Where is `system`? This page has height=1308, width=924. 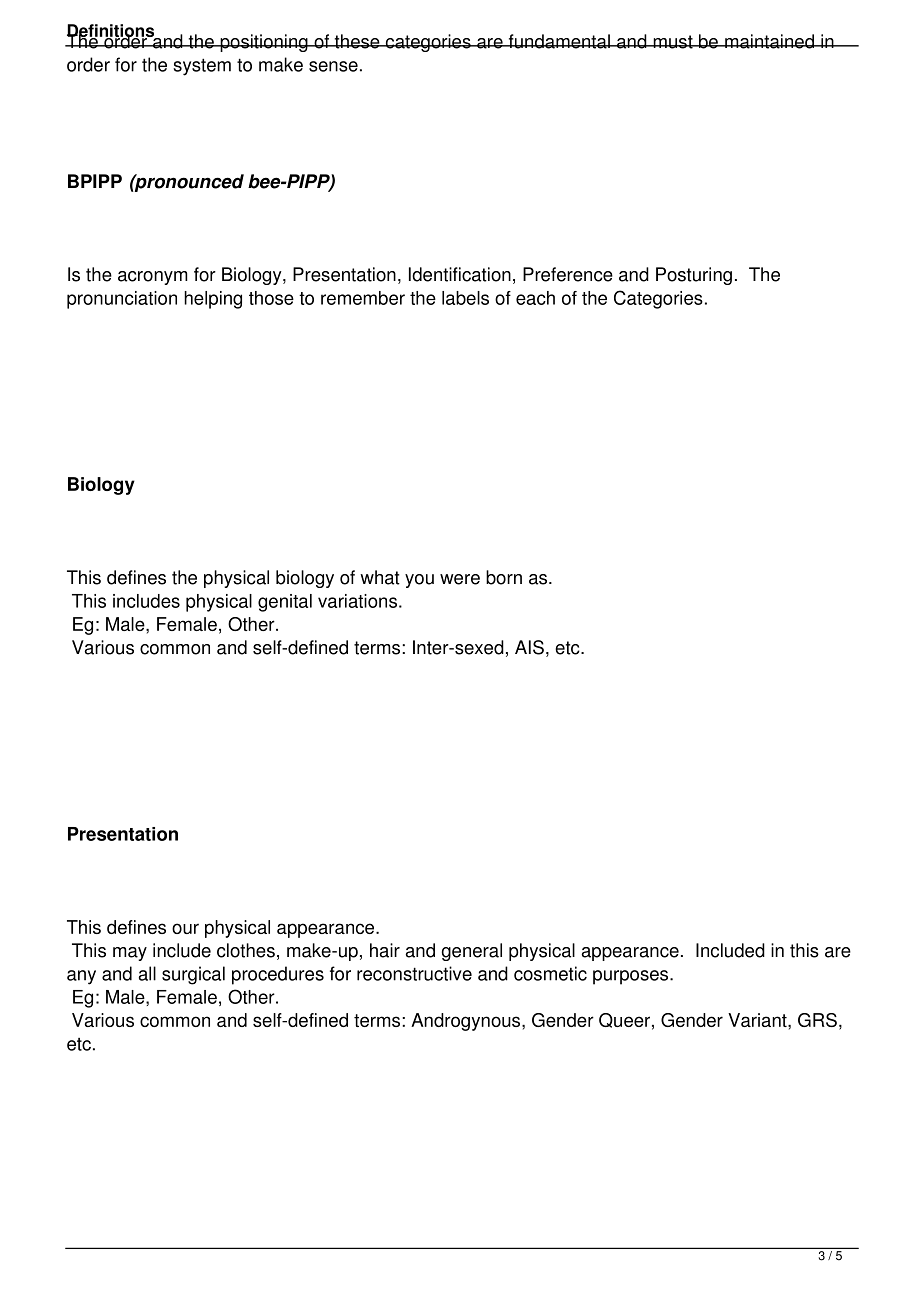 system is located at coordinates (202, 67).
